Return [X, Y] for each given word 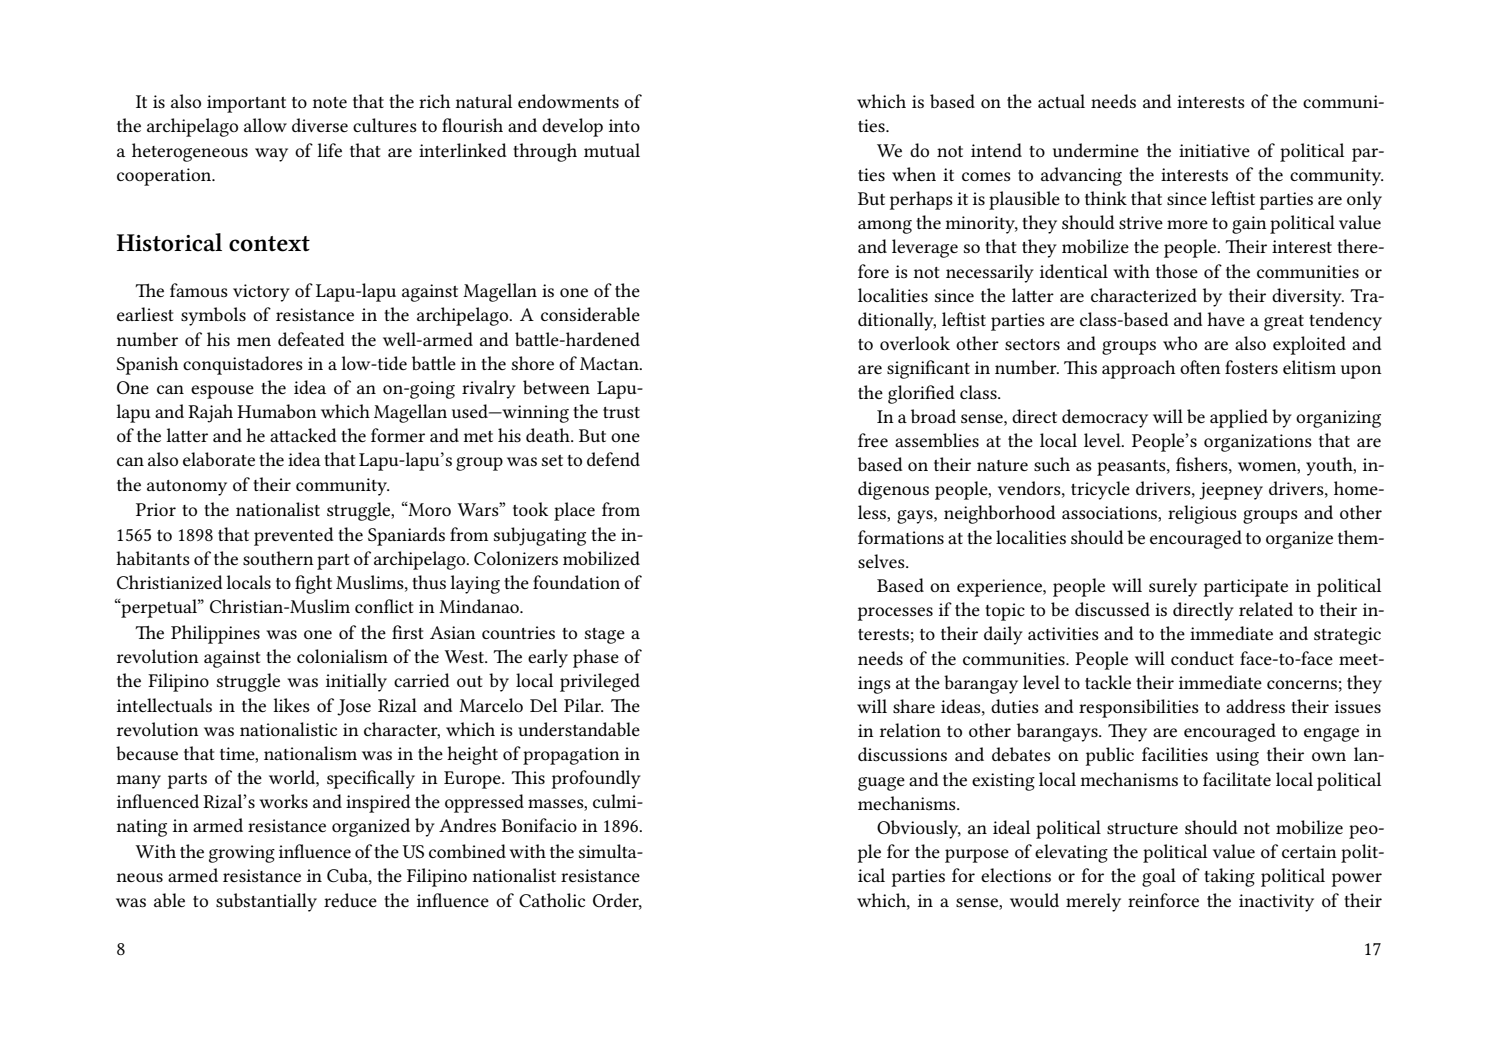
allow [265, 125]
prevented [294, 536]
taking [1229, 877]
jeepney [1231, 491]
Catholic [552, 900]
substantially [266, 902]
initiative [1214, 150]
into [624, 125]
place [574, 511]
